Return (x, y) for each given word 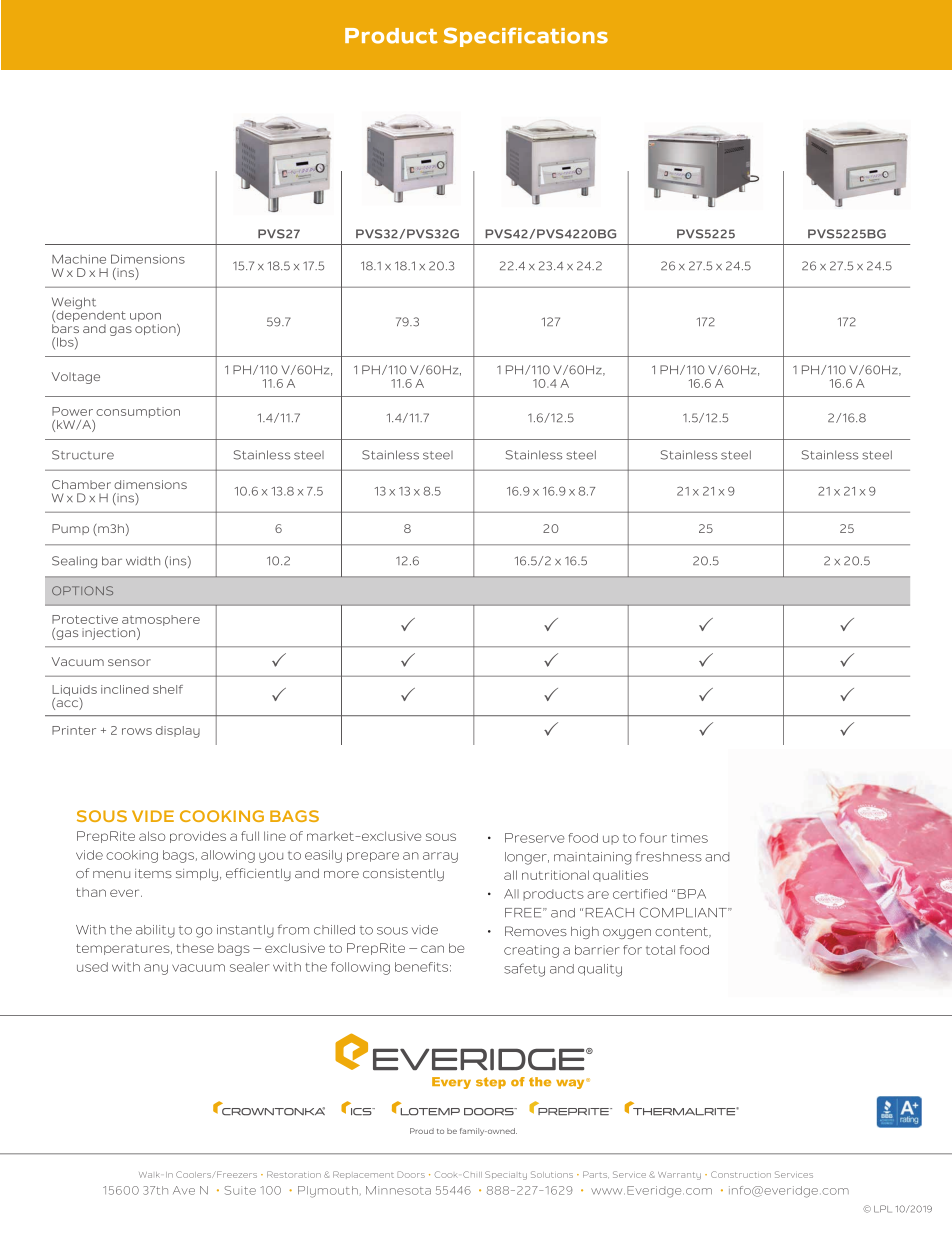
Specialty (506, 1175)
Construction (741, 1174)
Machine (79, 259)
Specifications (526, 37)
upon (145, 317)
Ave (184, 1190)
